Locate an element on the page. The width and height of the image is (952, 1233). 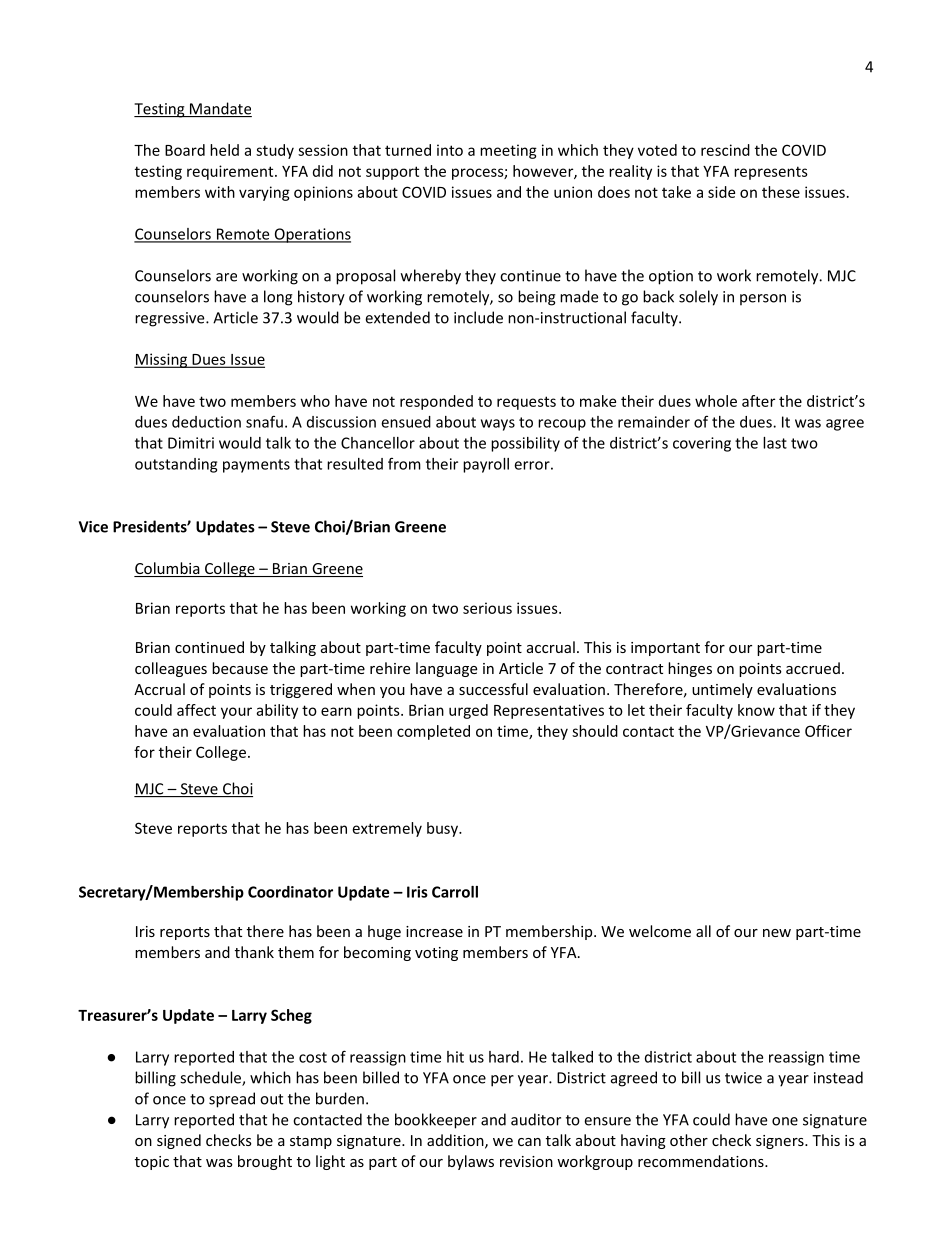
Carroll is located at coordinates (455, 892).
